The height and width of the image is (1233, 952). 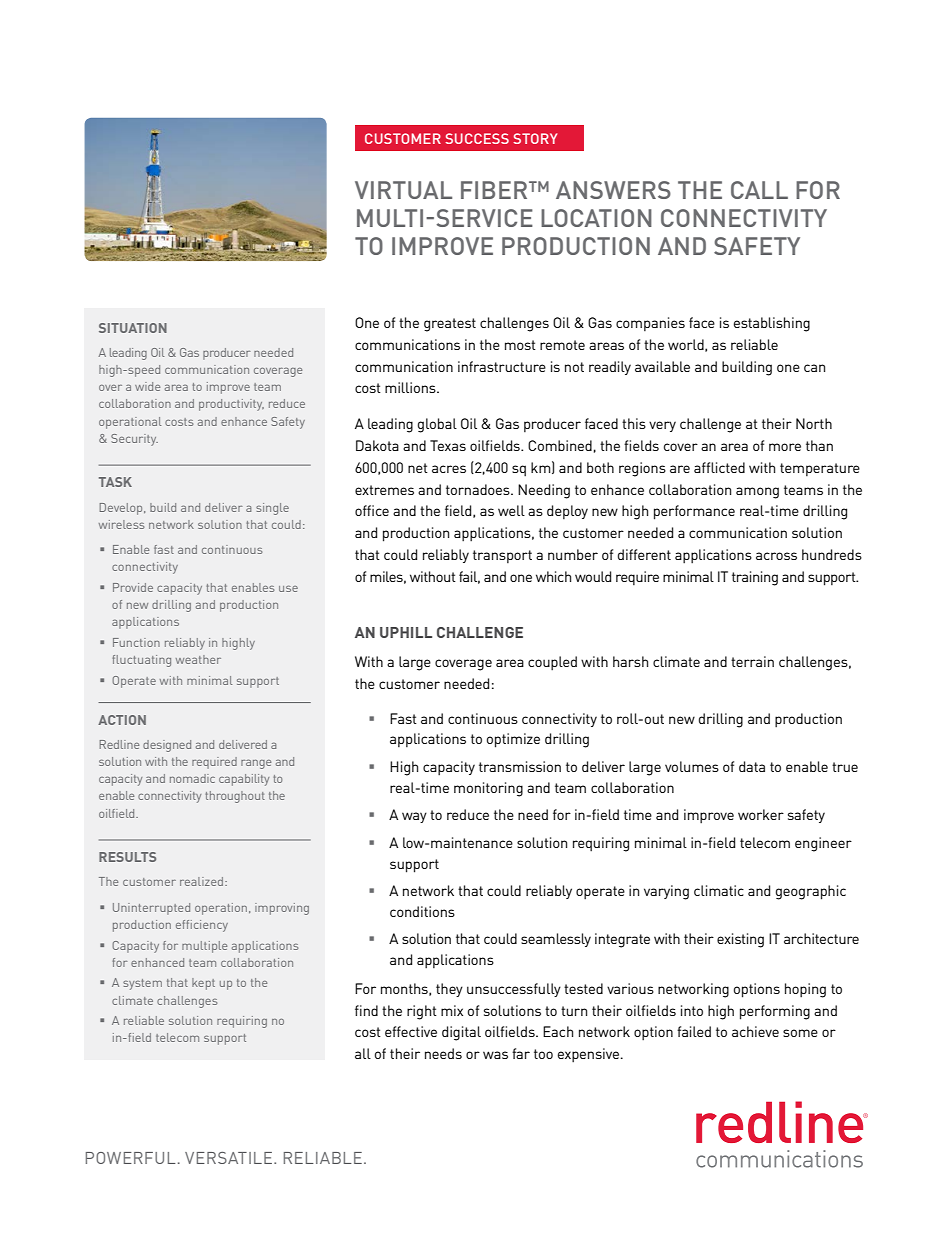 What do you see at coordinates (752, 661) in the image?
I see `terrain` at bounding box center [752, 661].
